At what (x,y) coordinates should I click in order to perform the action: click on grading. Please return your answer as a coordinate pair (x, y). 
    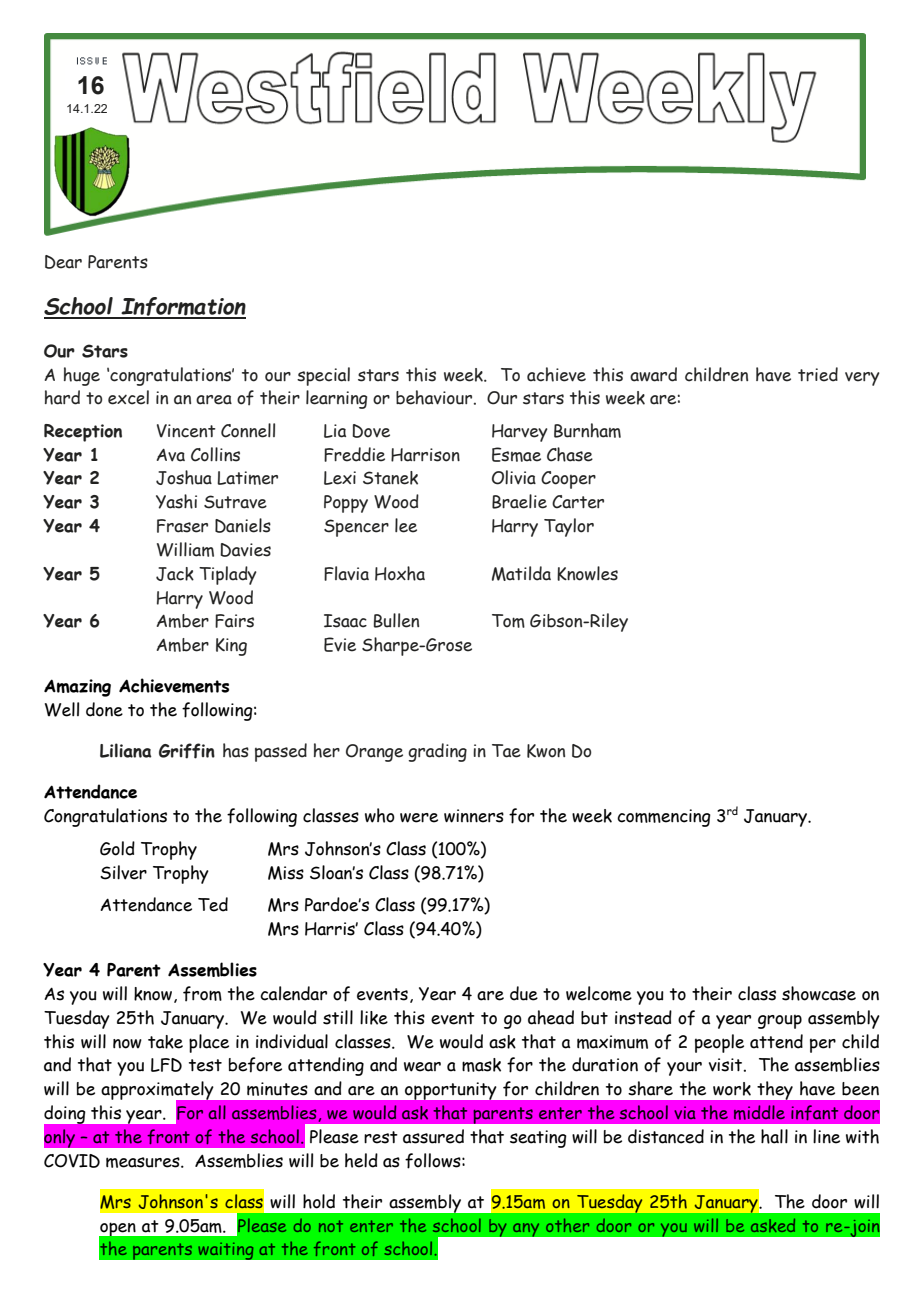
    Looking at the image, I should click on (437, 752).
